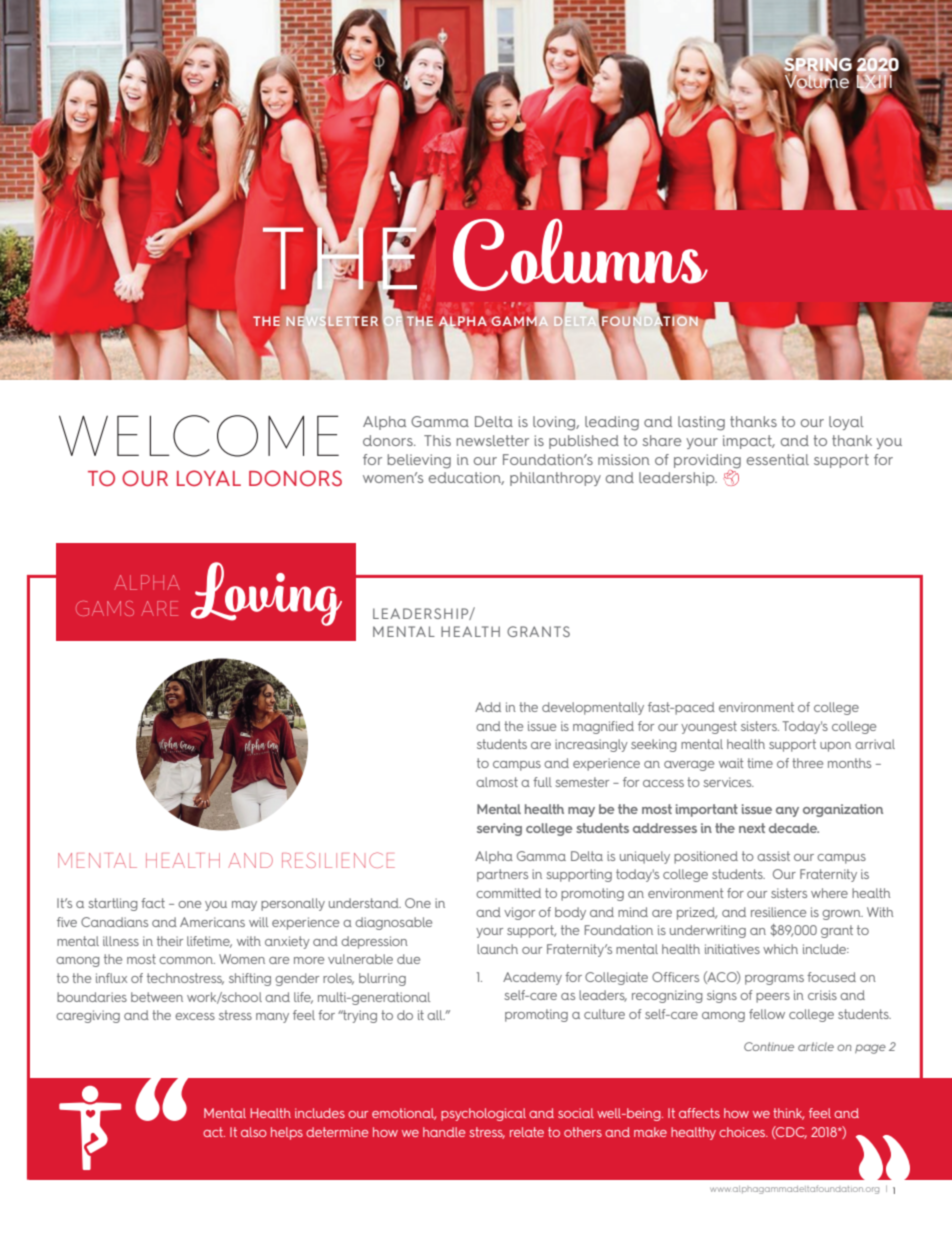  What do you see at coordinates (580, 254) in the screenshot?
I see `Columns` at bounding box center [580, 254].
